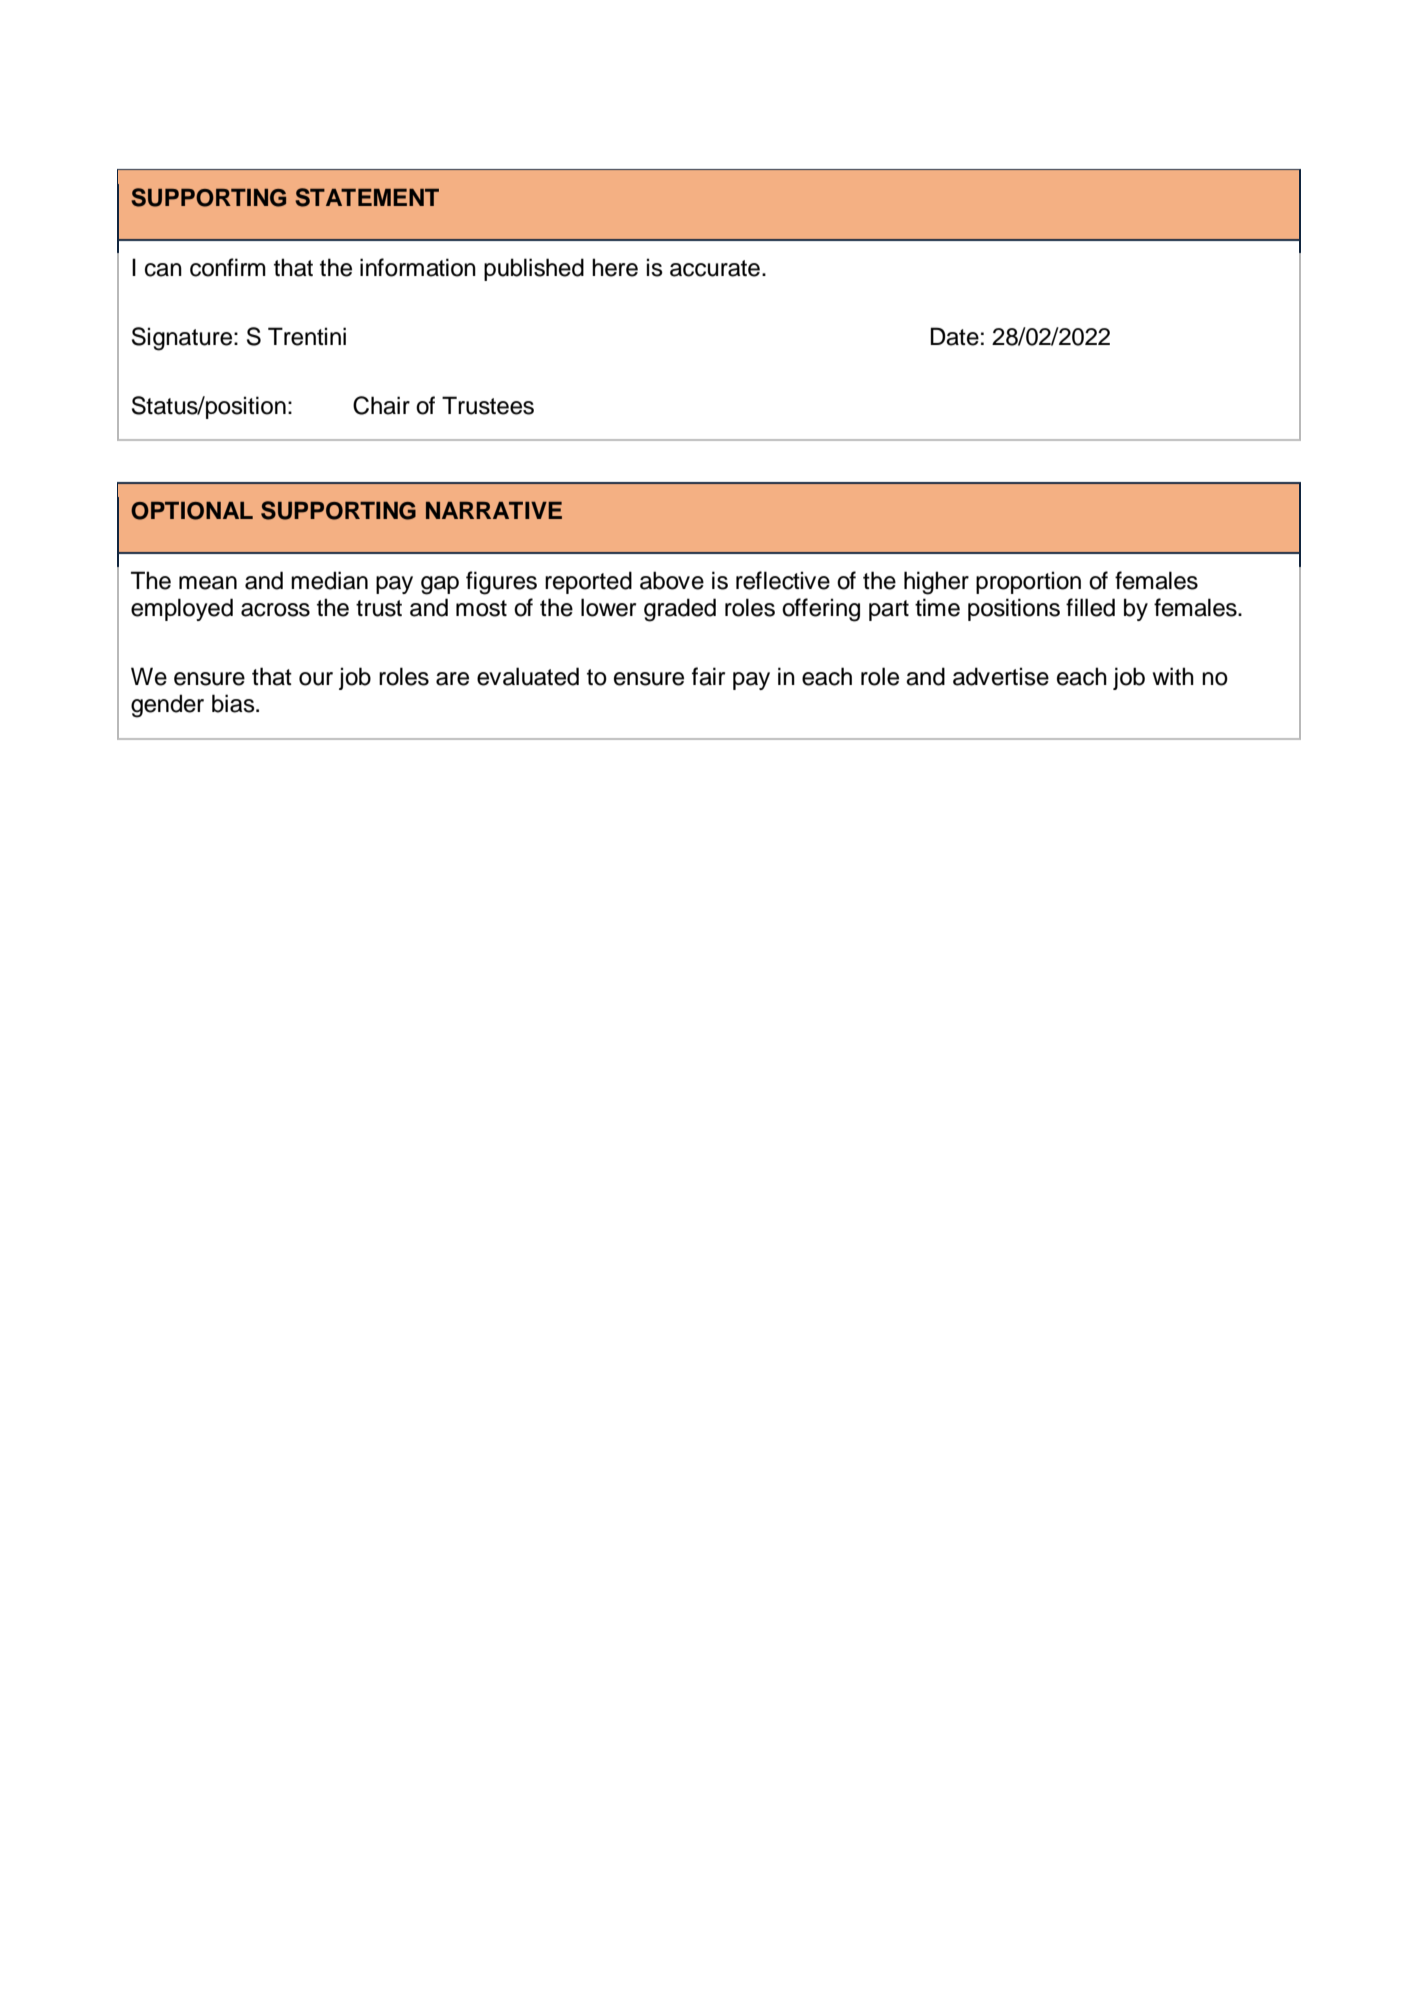  I want to click on fair, so click(708, 676).
